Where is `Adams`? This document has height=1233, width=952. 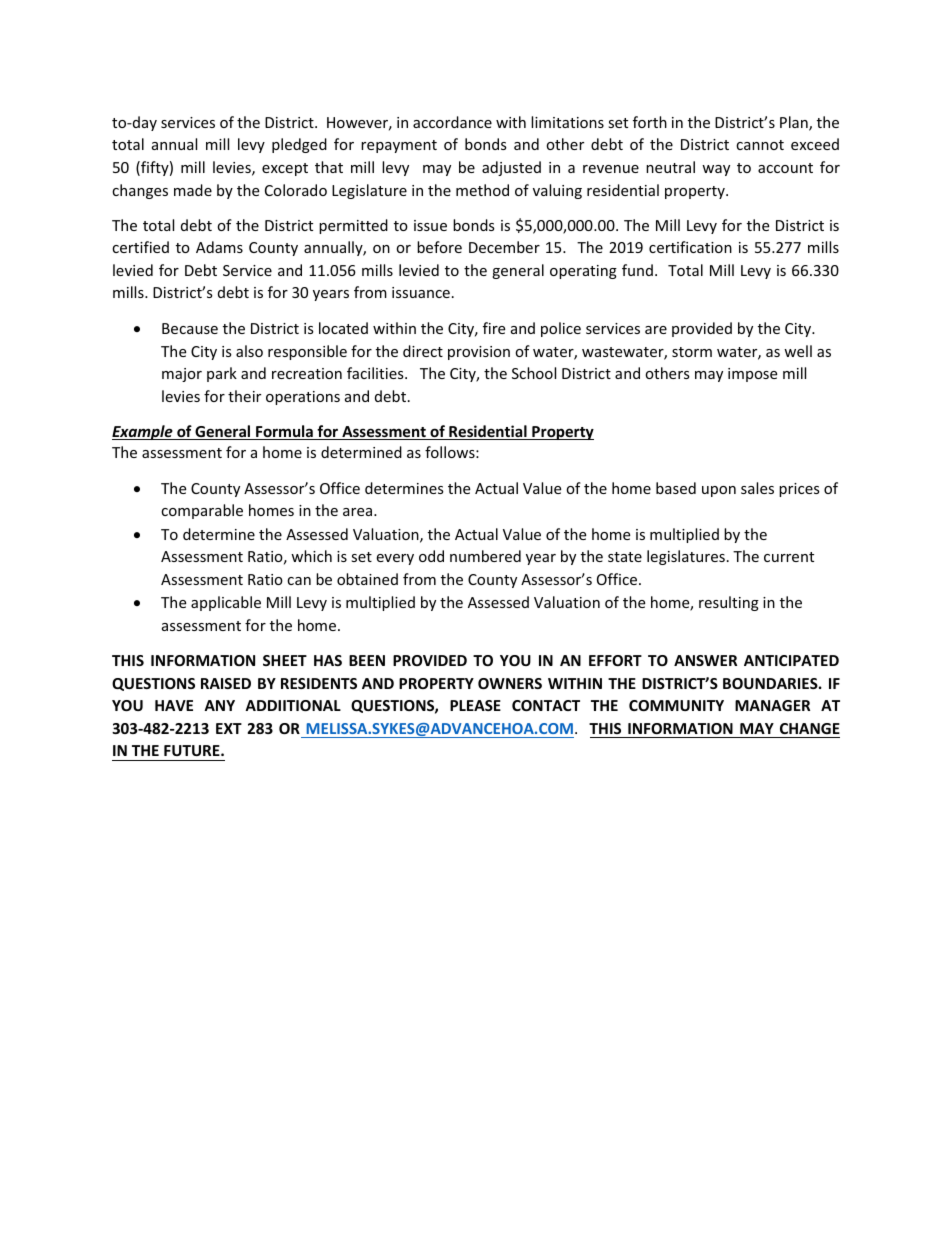 Adams is located at coordinates (219, 247).
